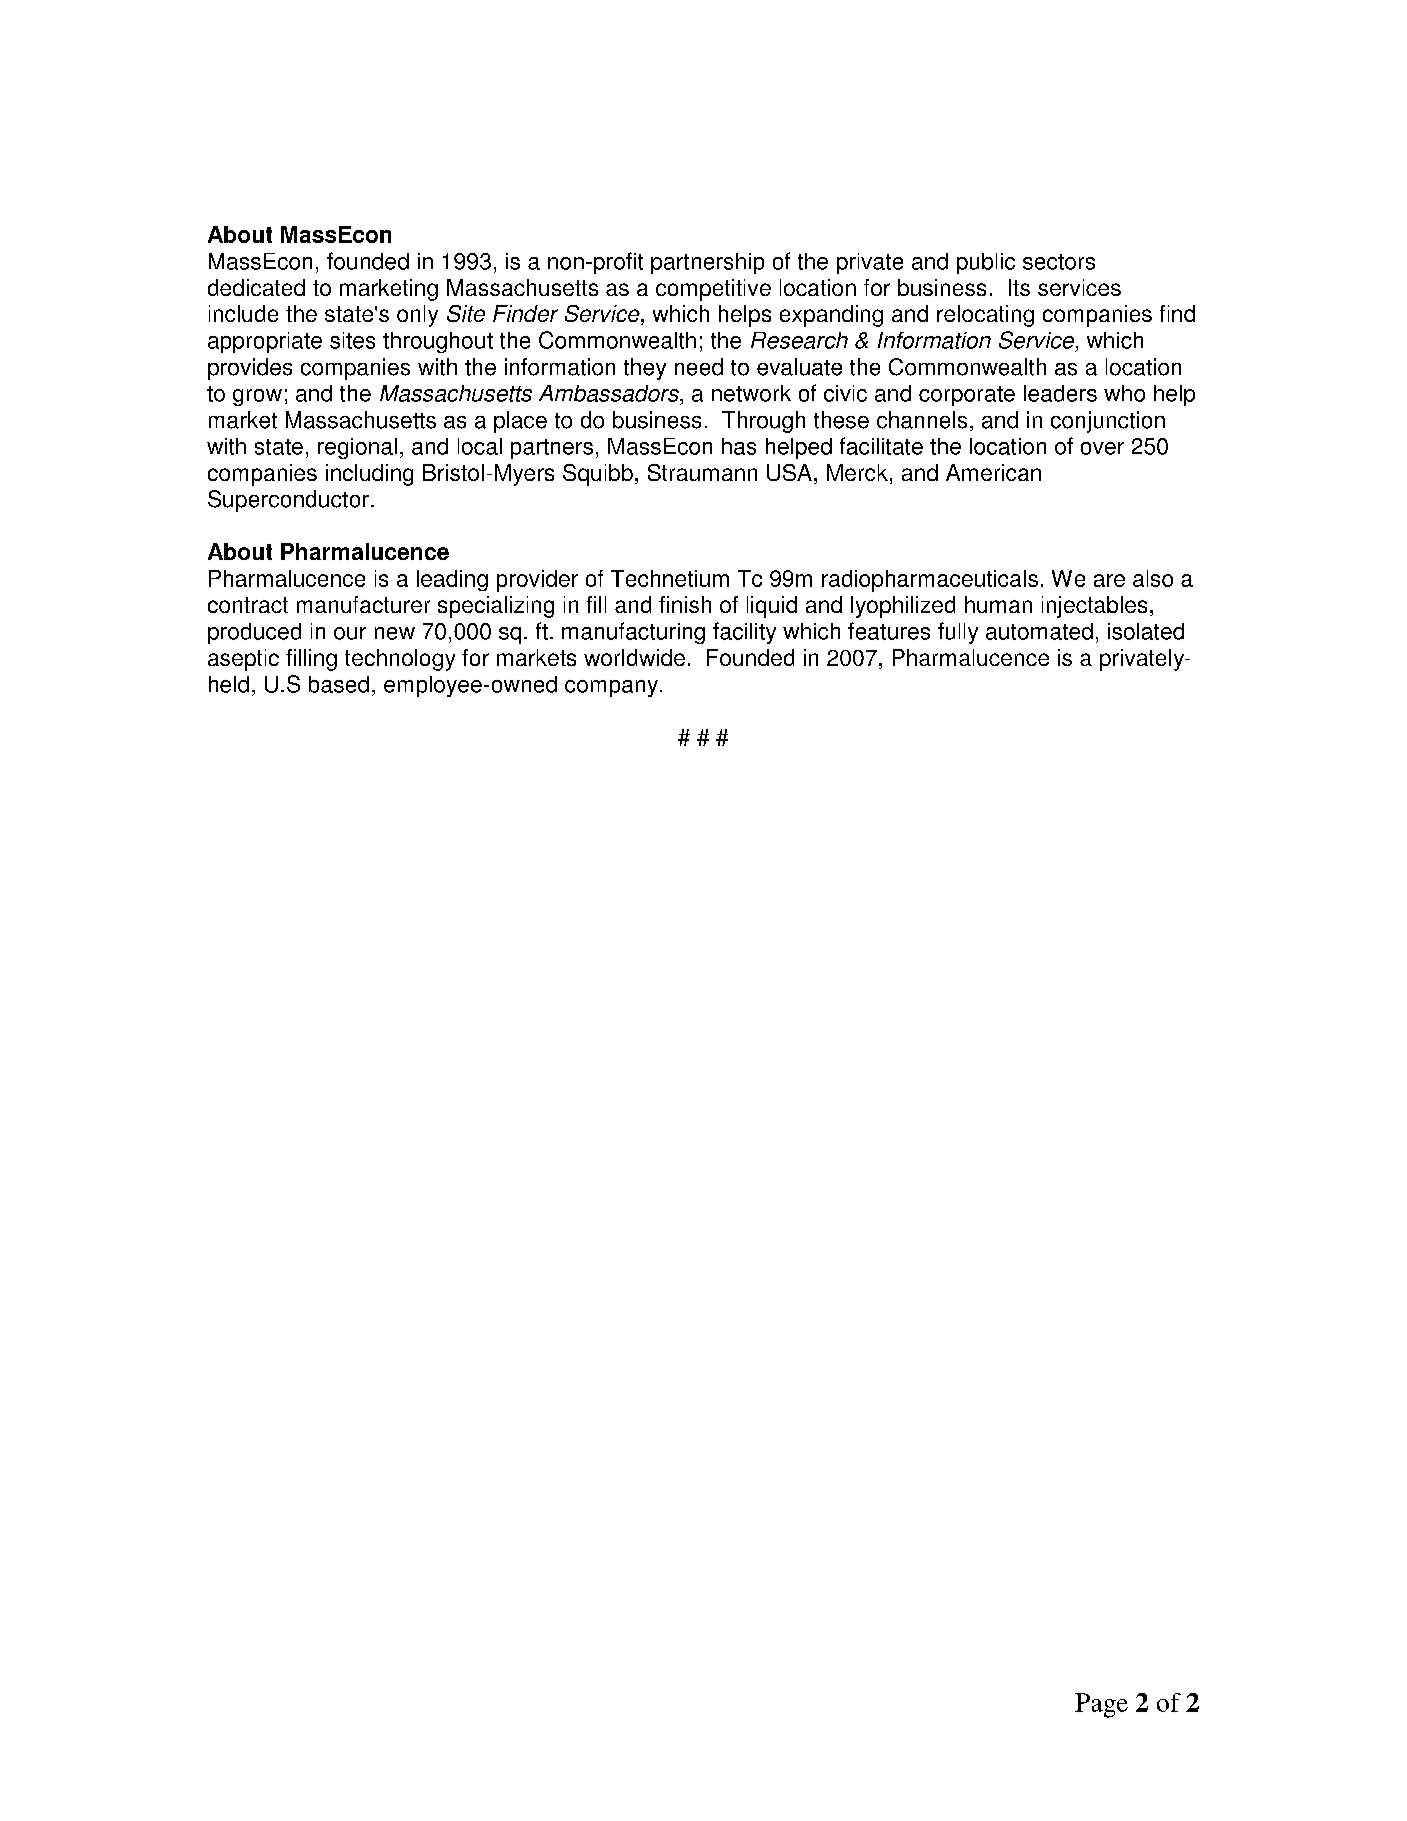 The height and width of the screenshot is (1821, 1407). Describe the element at coordinates (611, 688) in the screenshot. I see `company` at that location.
